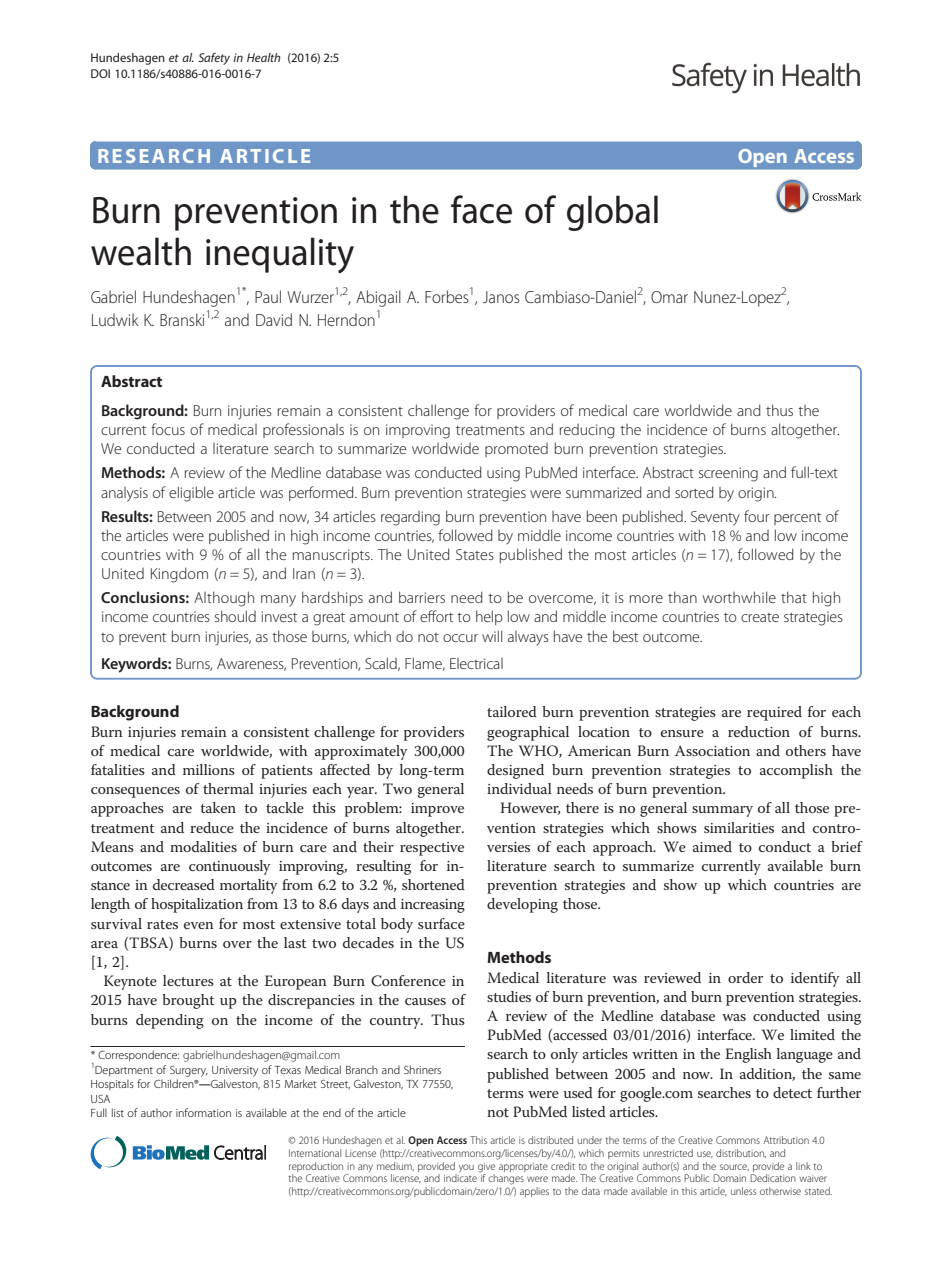  I want to click on global, so click(612, 213).
